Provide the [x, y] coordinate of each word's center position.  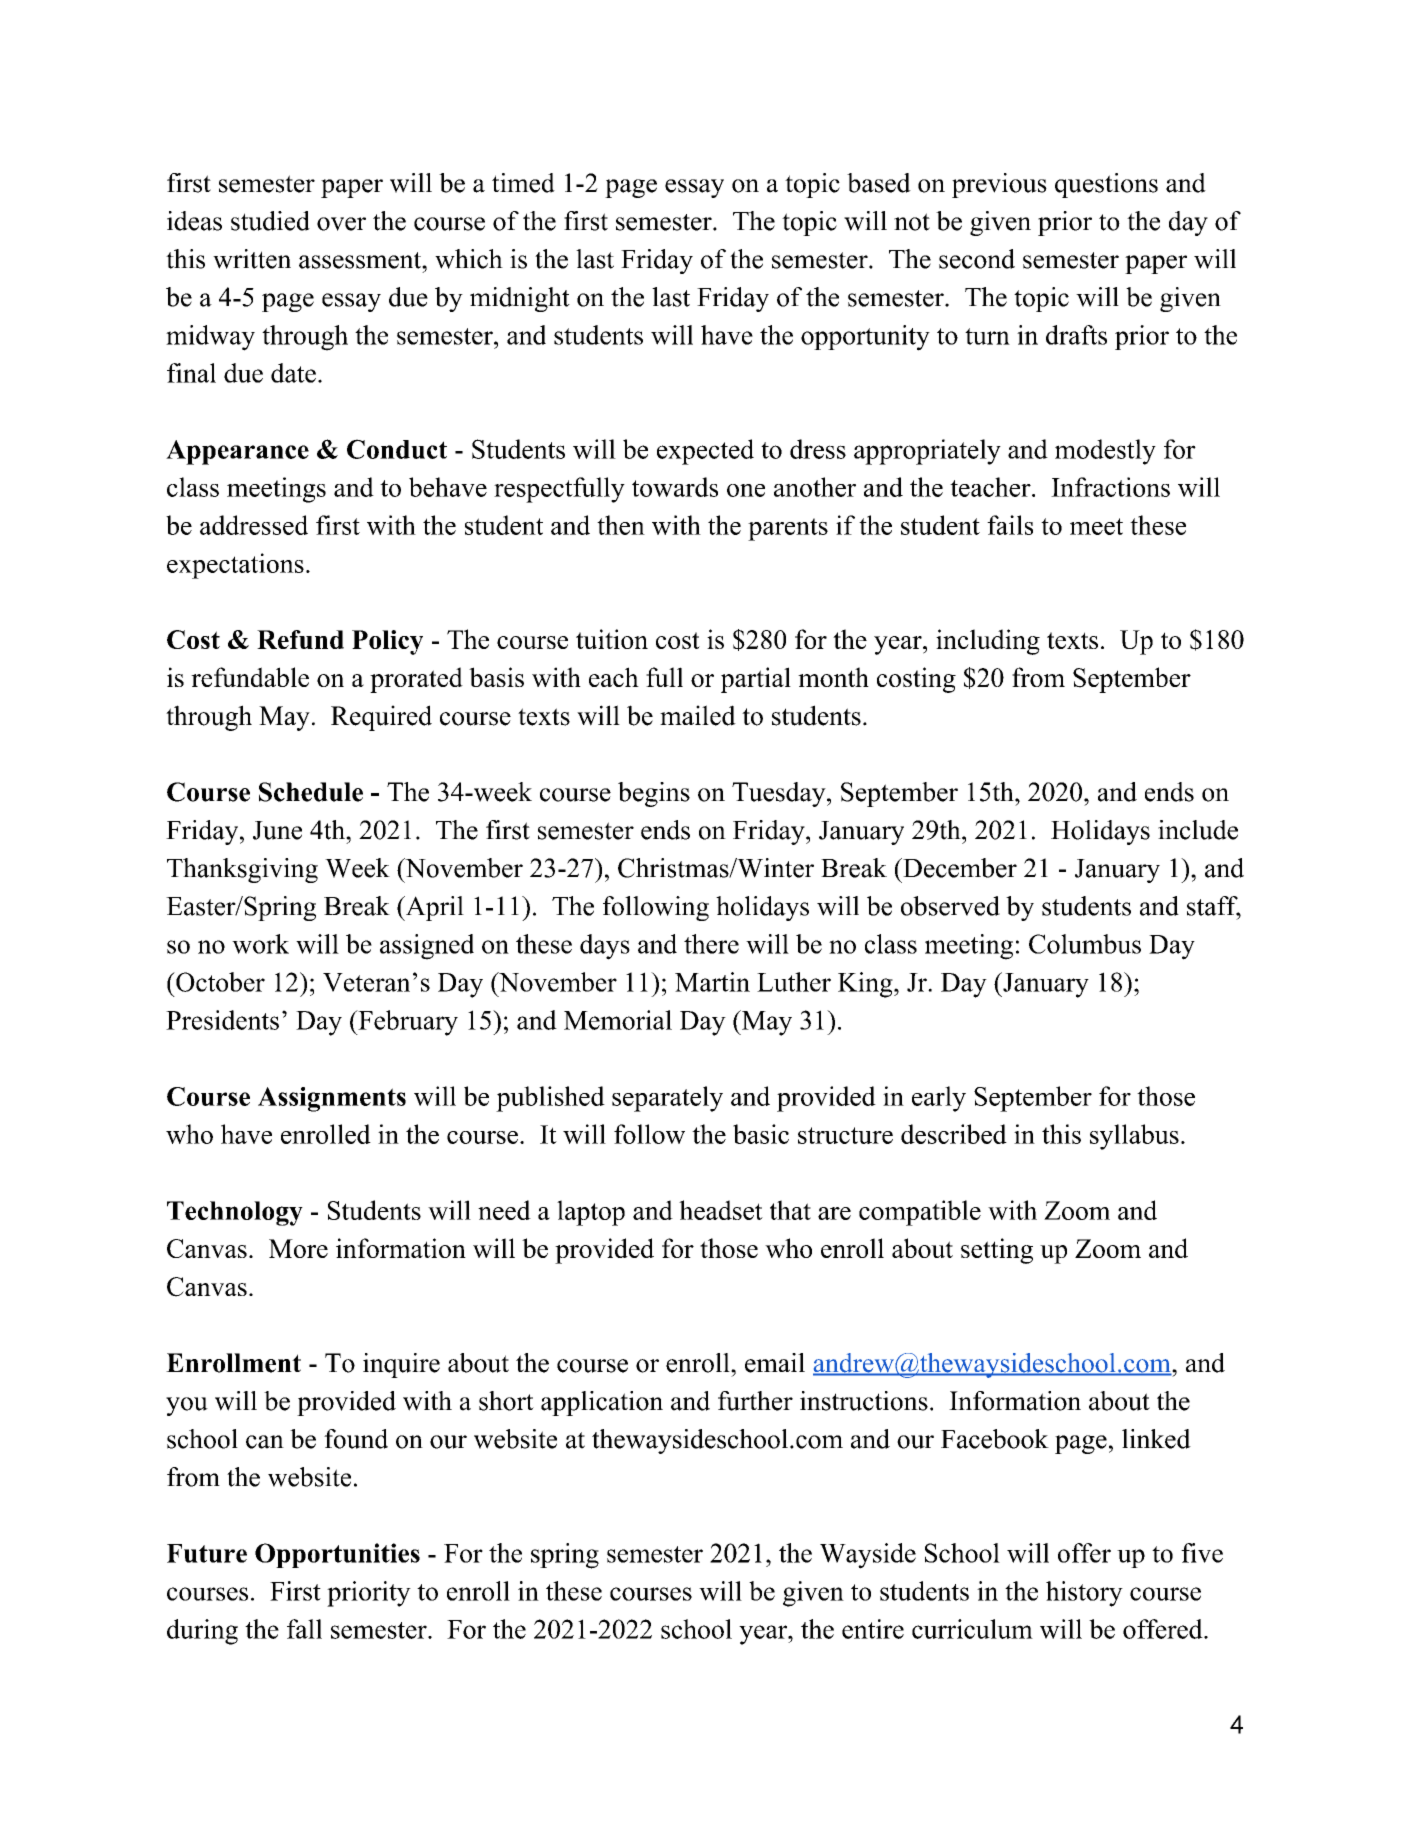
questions [1106, 185]
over [341, 224]
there [711, 944]
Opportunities [337, 1555]
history [1084, 1594]
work [260, 944]
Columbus [1085, 944]
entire [873, 1629]
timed [523, 183]
